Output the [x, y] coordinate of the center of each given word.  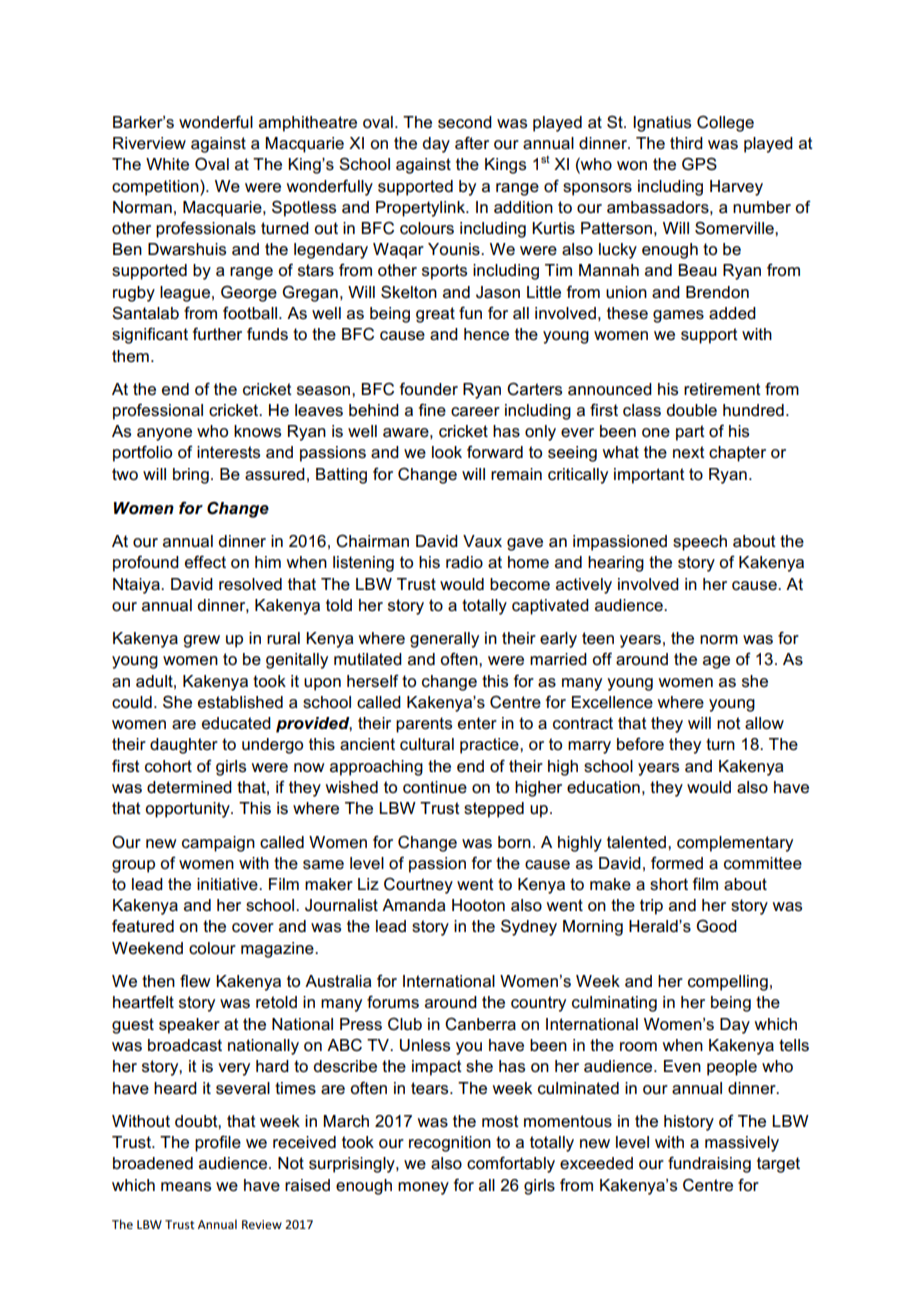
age [716, 662]
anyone [164, 434]
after [472, 143]
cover [253, 928]
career [475, 412]
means [186, 1187]
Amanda [414, 905]
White [167, 164]
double [691, 410]
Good [716, 926]
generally [444, 640]
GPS [699, 164]
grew [201, 641]
